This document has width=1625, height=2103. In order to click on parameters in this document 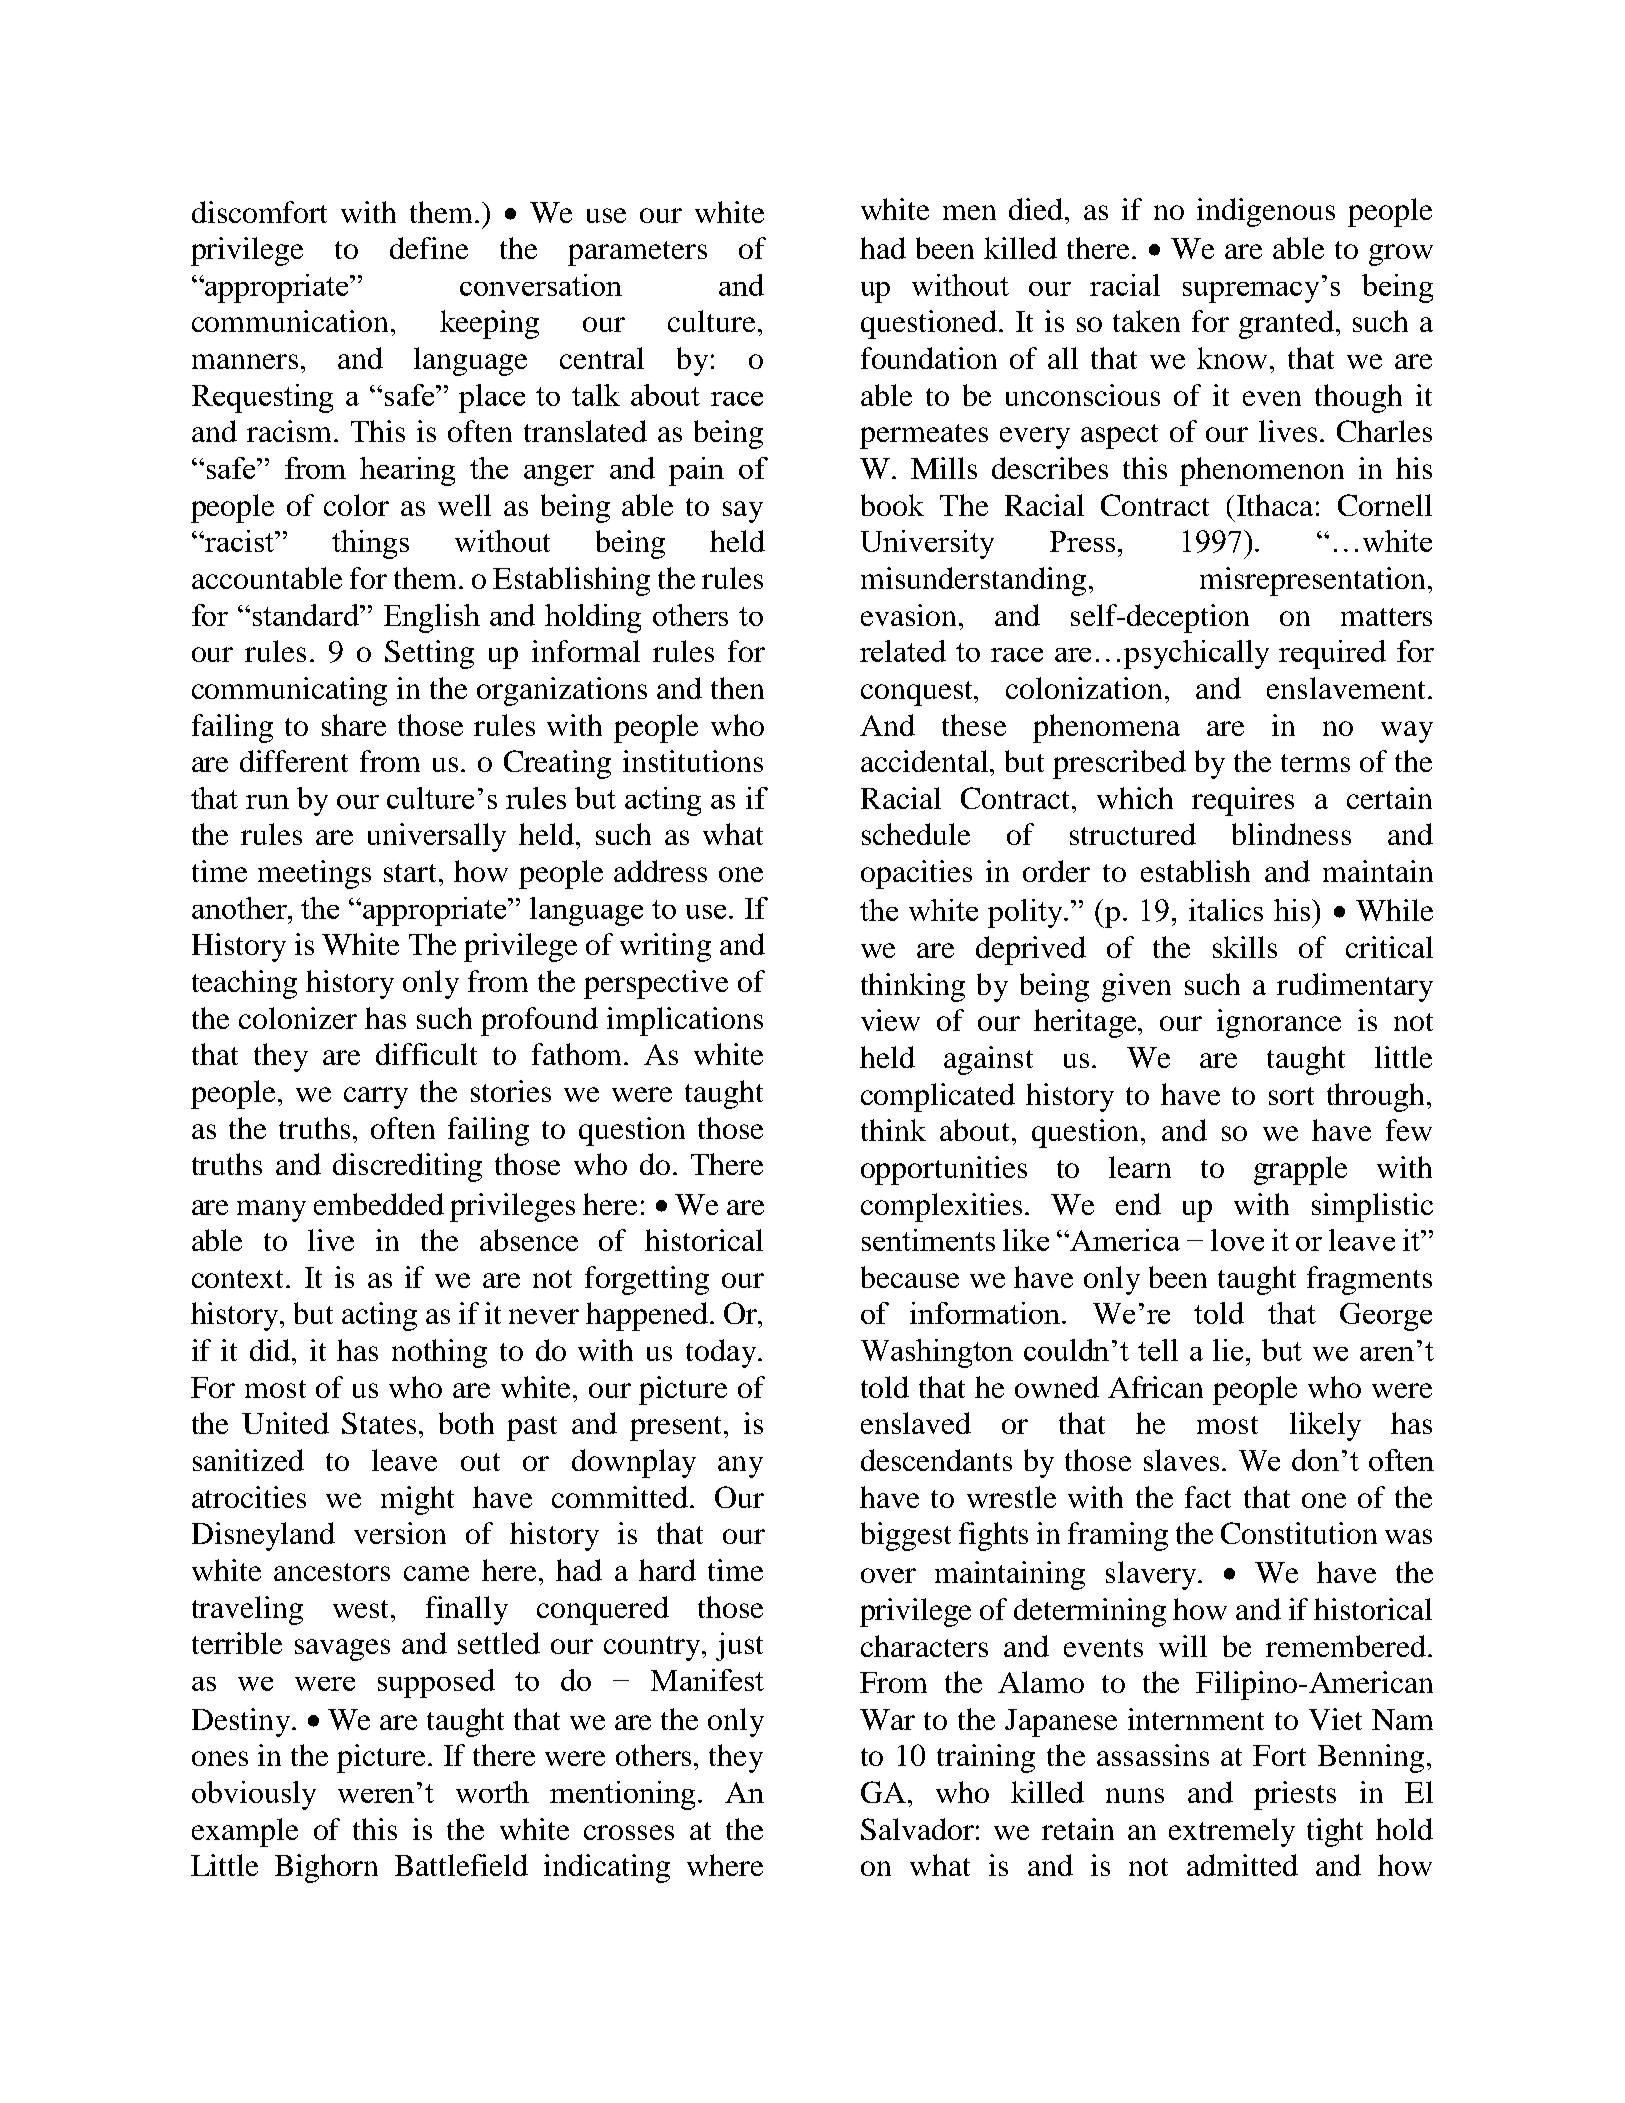, I will do `click(637, 253)`.
